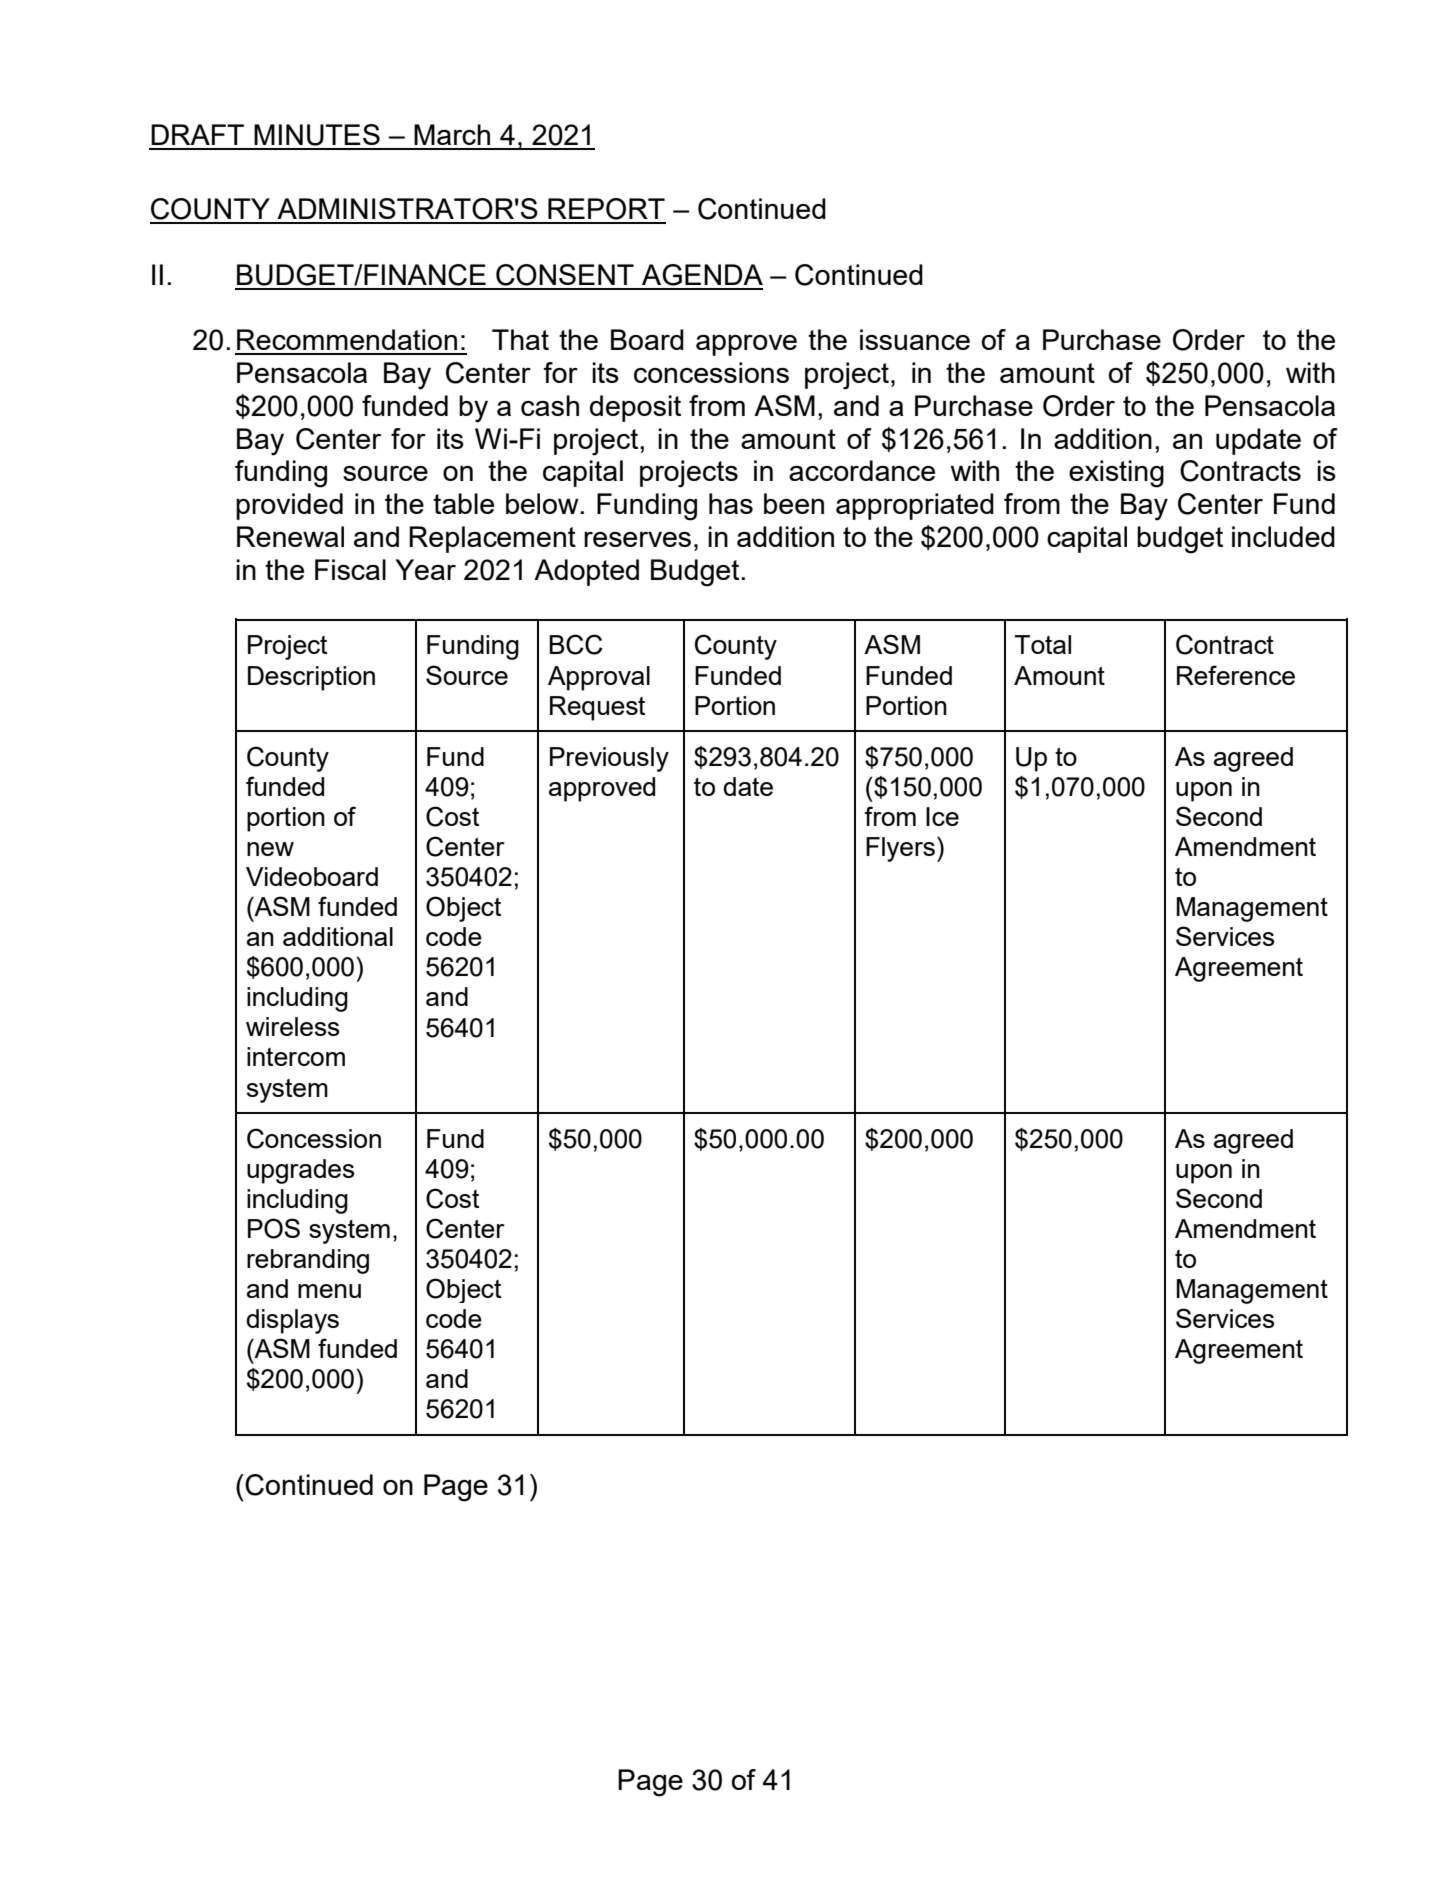 The image size is (1454, 1882). What do you see at coordinates (311, 678) in the page?
I see `Description` at bounding box center [311, 678].
